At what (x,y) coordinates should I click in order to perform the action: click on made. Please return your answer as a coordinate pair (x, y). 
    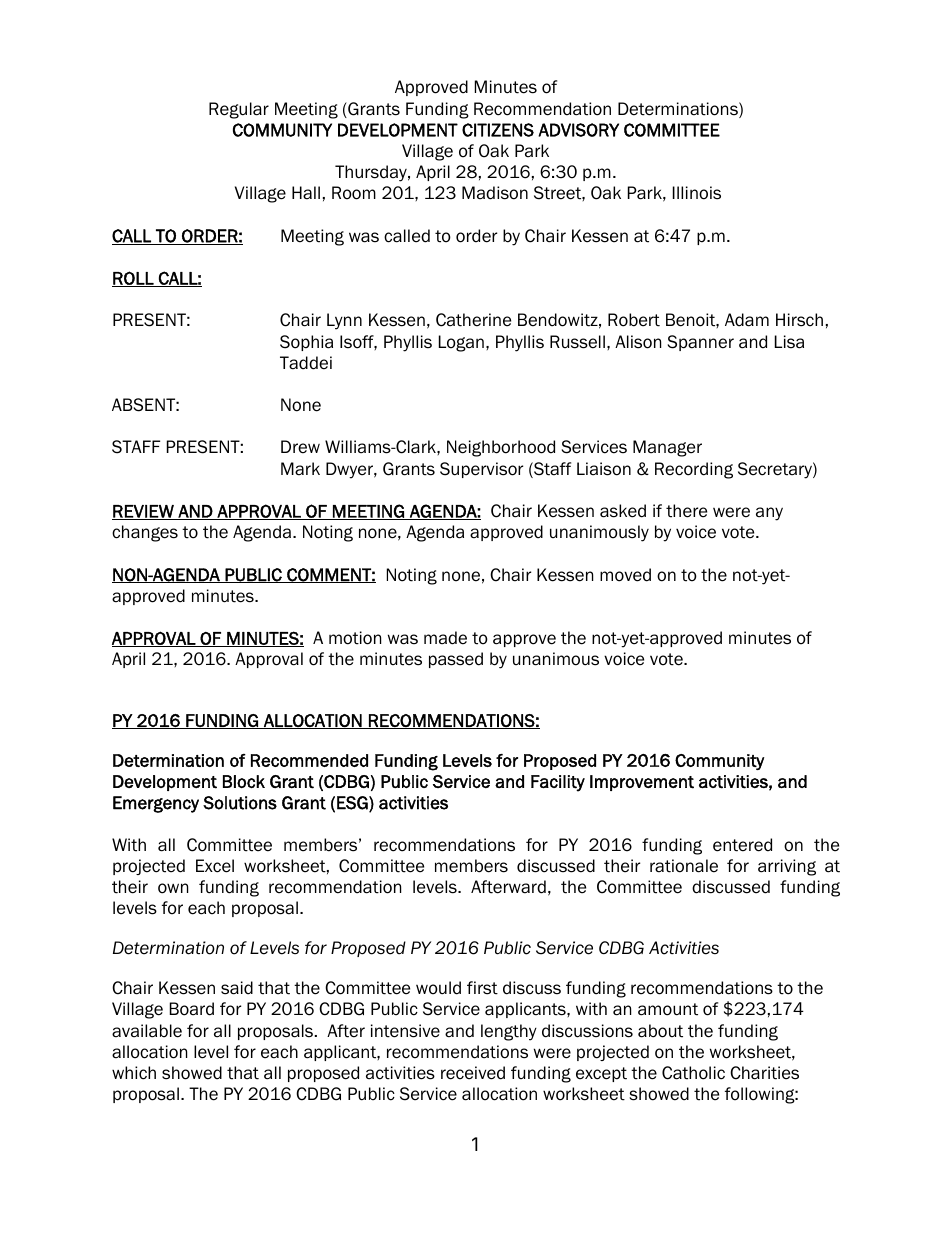
    Looking at the image, I should click on (445, 638).
